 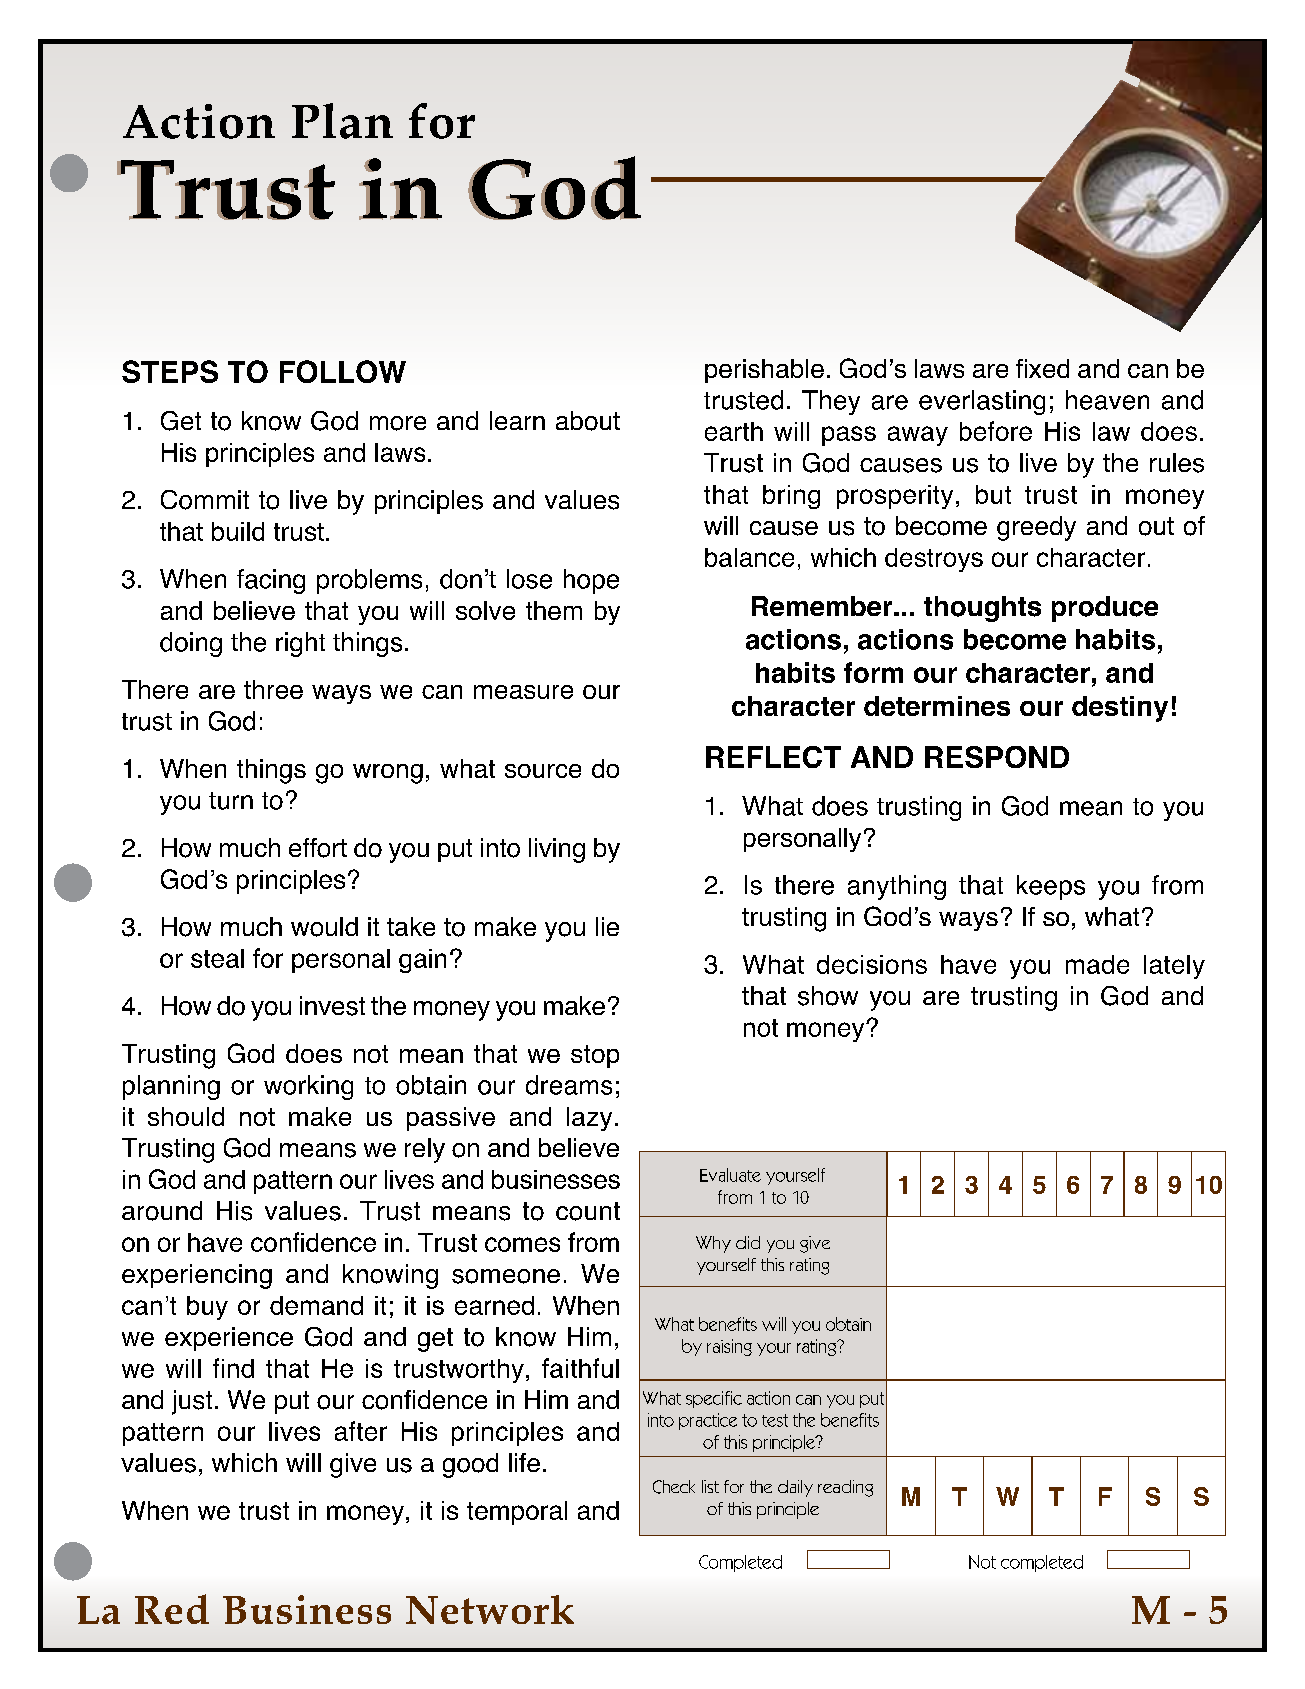 I want to click on Why, so click(x=713, y=1244).
